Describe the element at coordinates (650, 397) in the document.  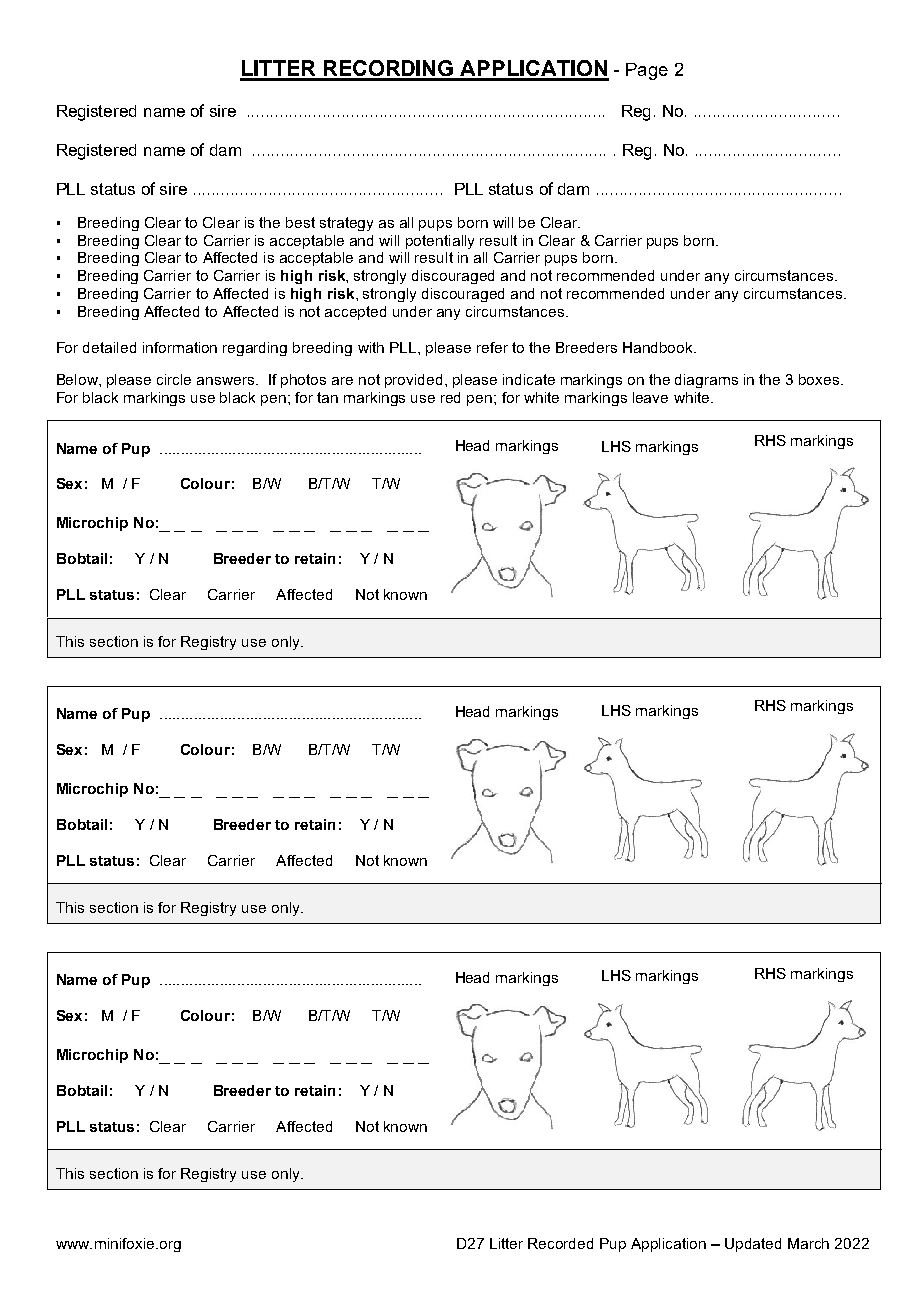
I see `leave` at that location.
